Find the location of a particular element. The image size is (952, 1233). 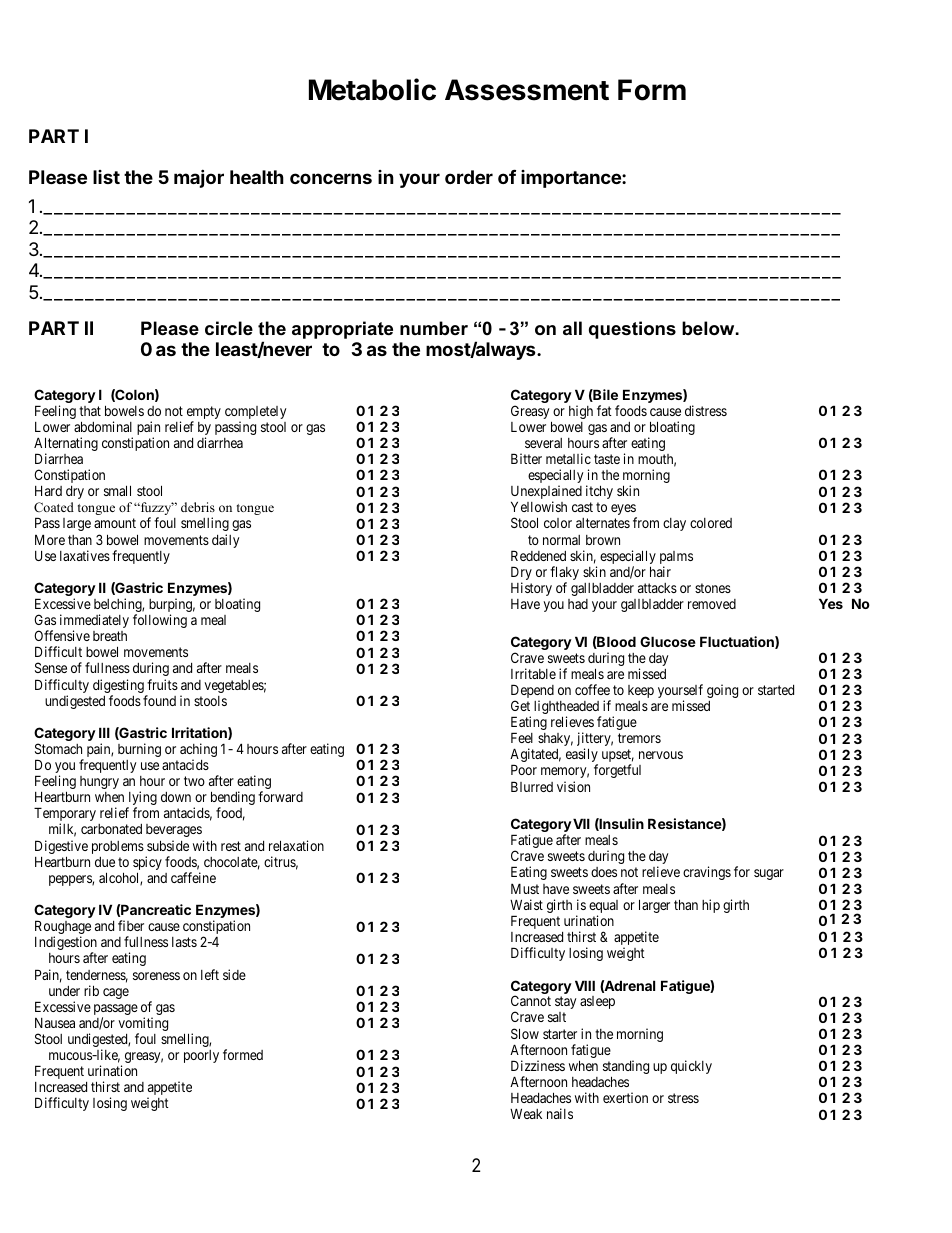

Yellowish is located at coordinates (539, 506).
